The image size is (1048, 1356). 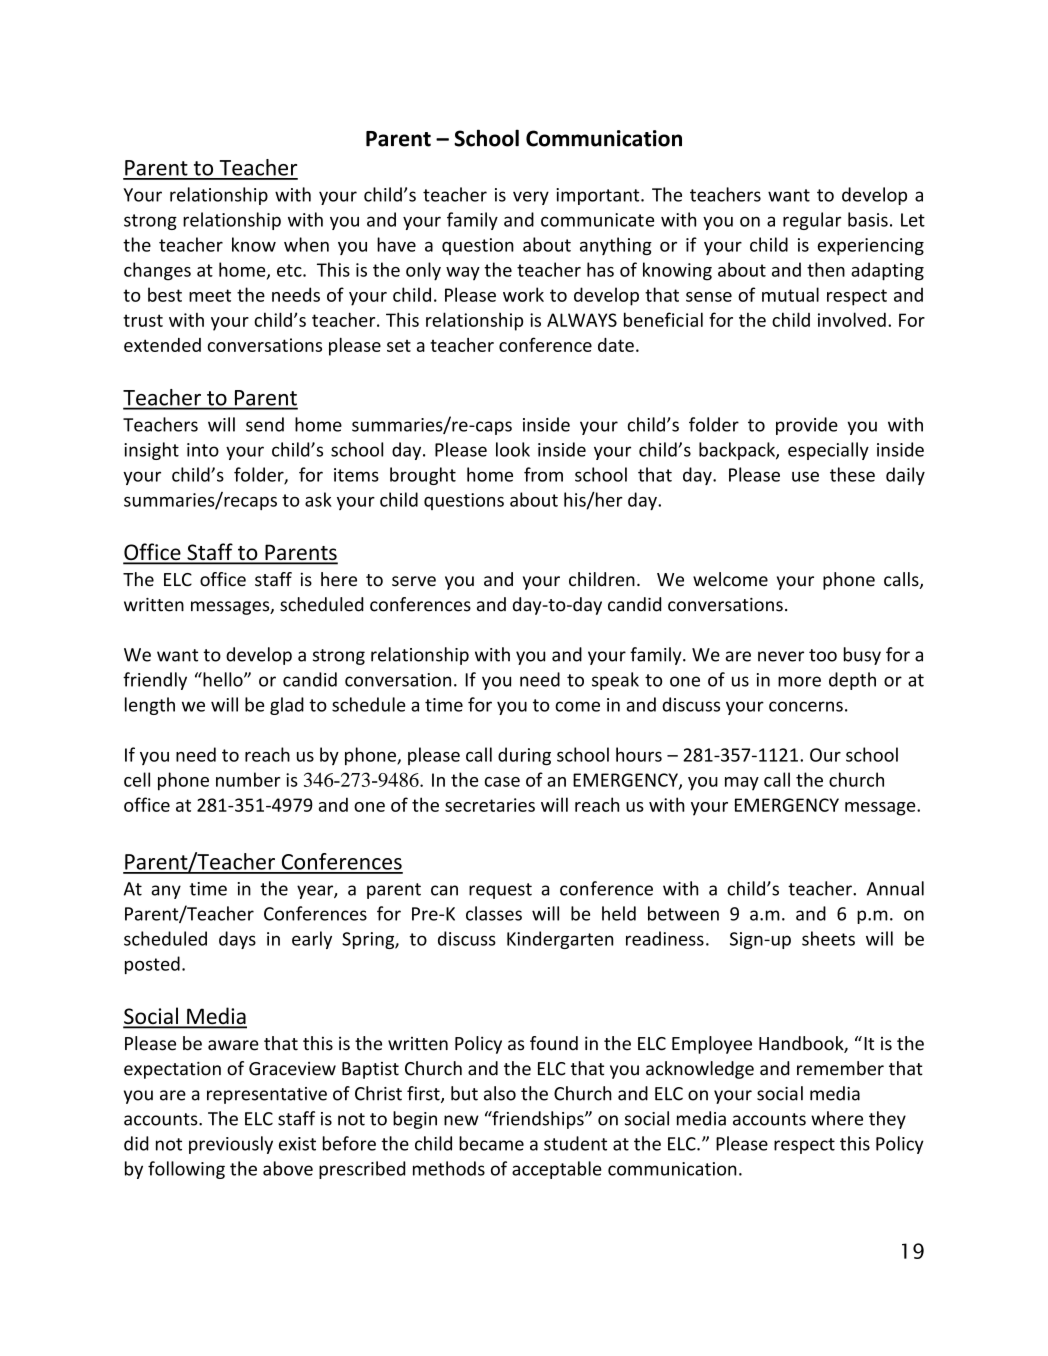 I want to click on ask, so click(x=318, y=499).
